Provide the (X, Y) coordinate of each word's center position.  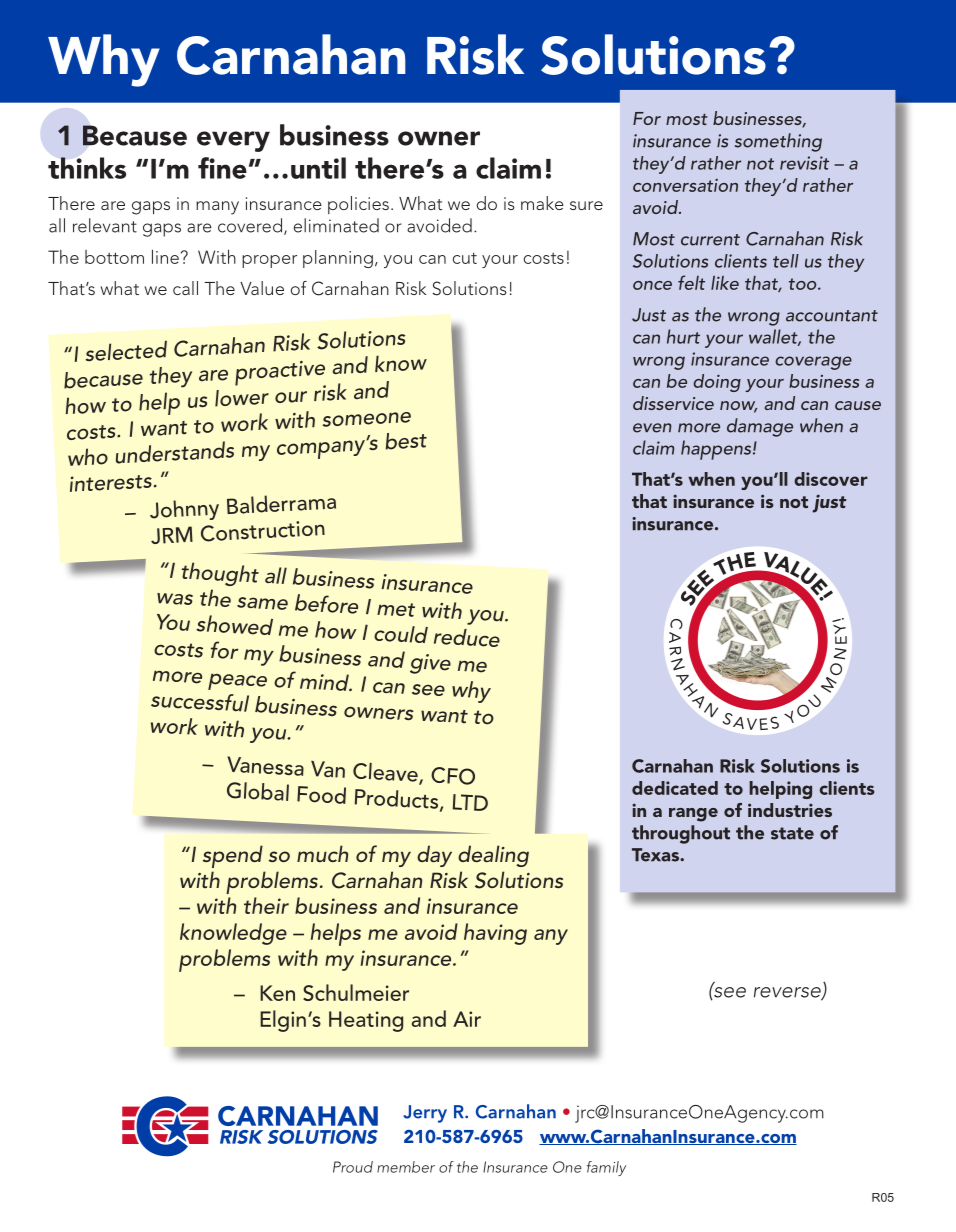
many (217, 208)
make (542, 203)
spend (233, 856)
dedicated (675, 788)
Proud (353, 1167)
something (778, 142)
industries (790, 810)
